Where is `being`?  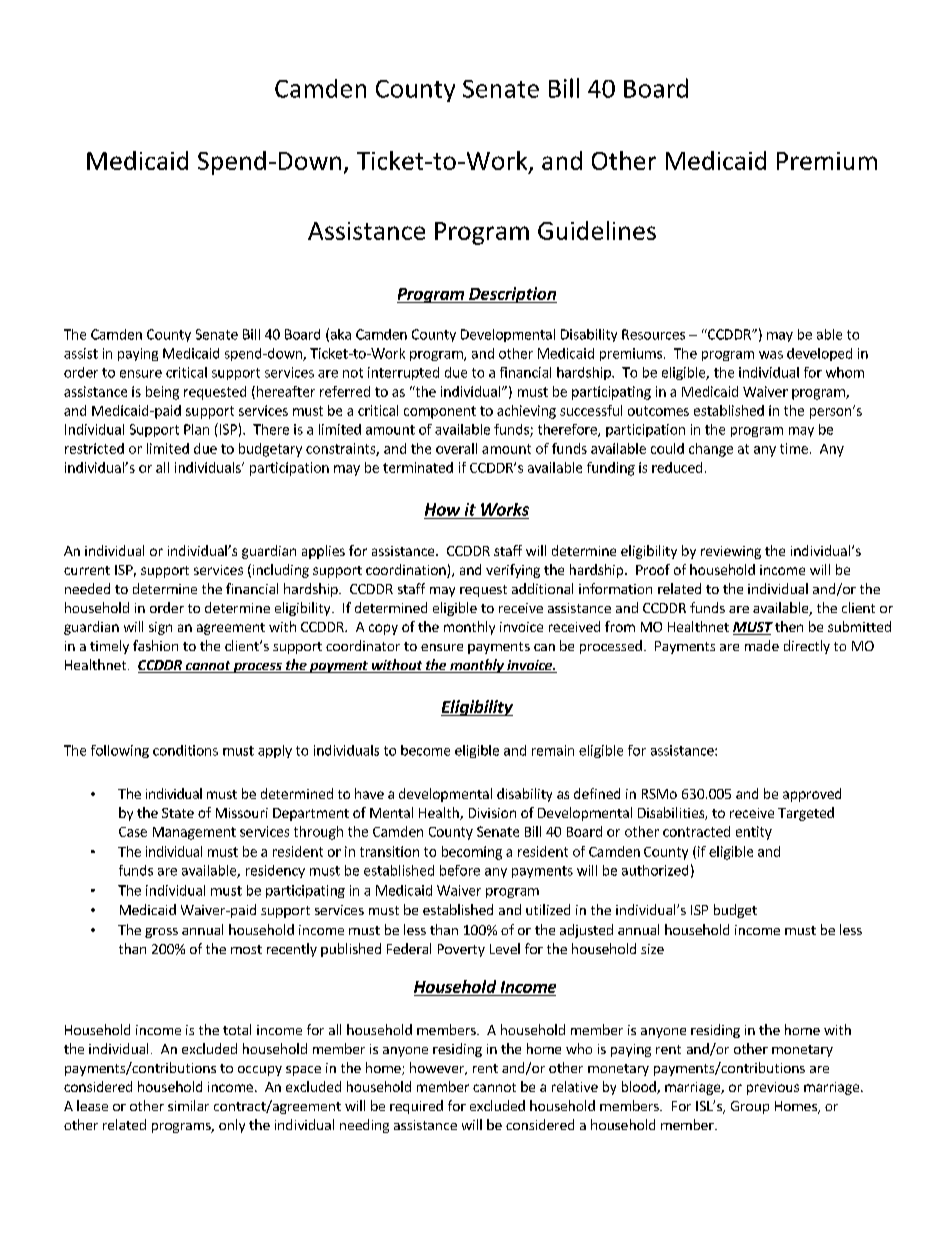
being is located at coordinates (162, 393).
